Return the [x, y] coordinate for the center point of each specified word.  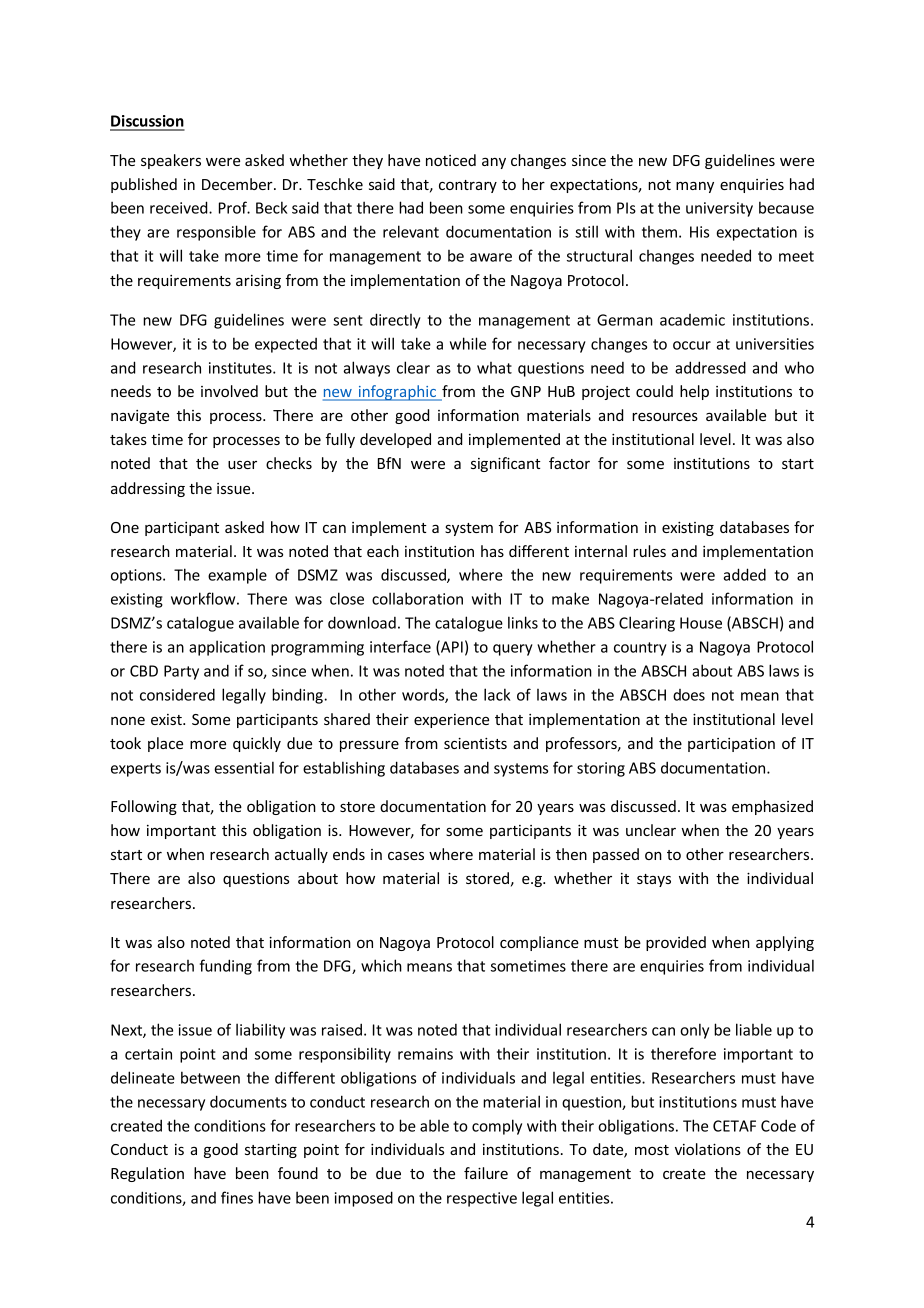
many [695, 187]
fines [237, 1197]
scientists [475, 743]
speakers [171, 161]
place [165, 744]
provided [676, 943]
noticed [451, 160]
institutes [241, 368]
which [381, 965]
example [237, 576]
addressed [710, 367]
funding [226, 967]
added [744, 574]
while [468, 343]
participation [731, 745]
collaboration [417, 598]
